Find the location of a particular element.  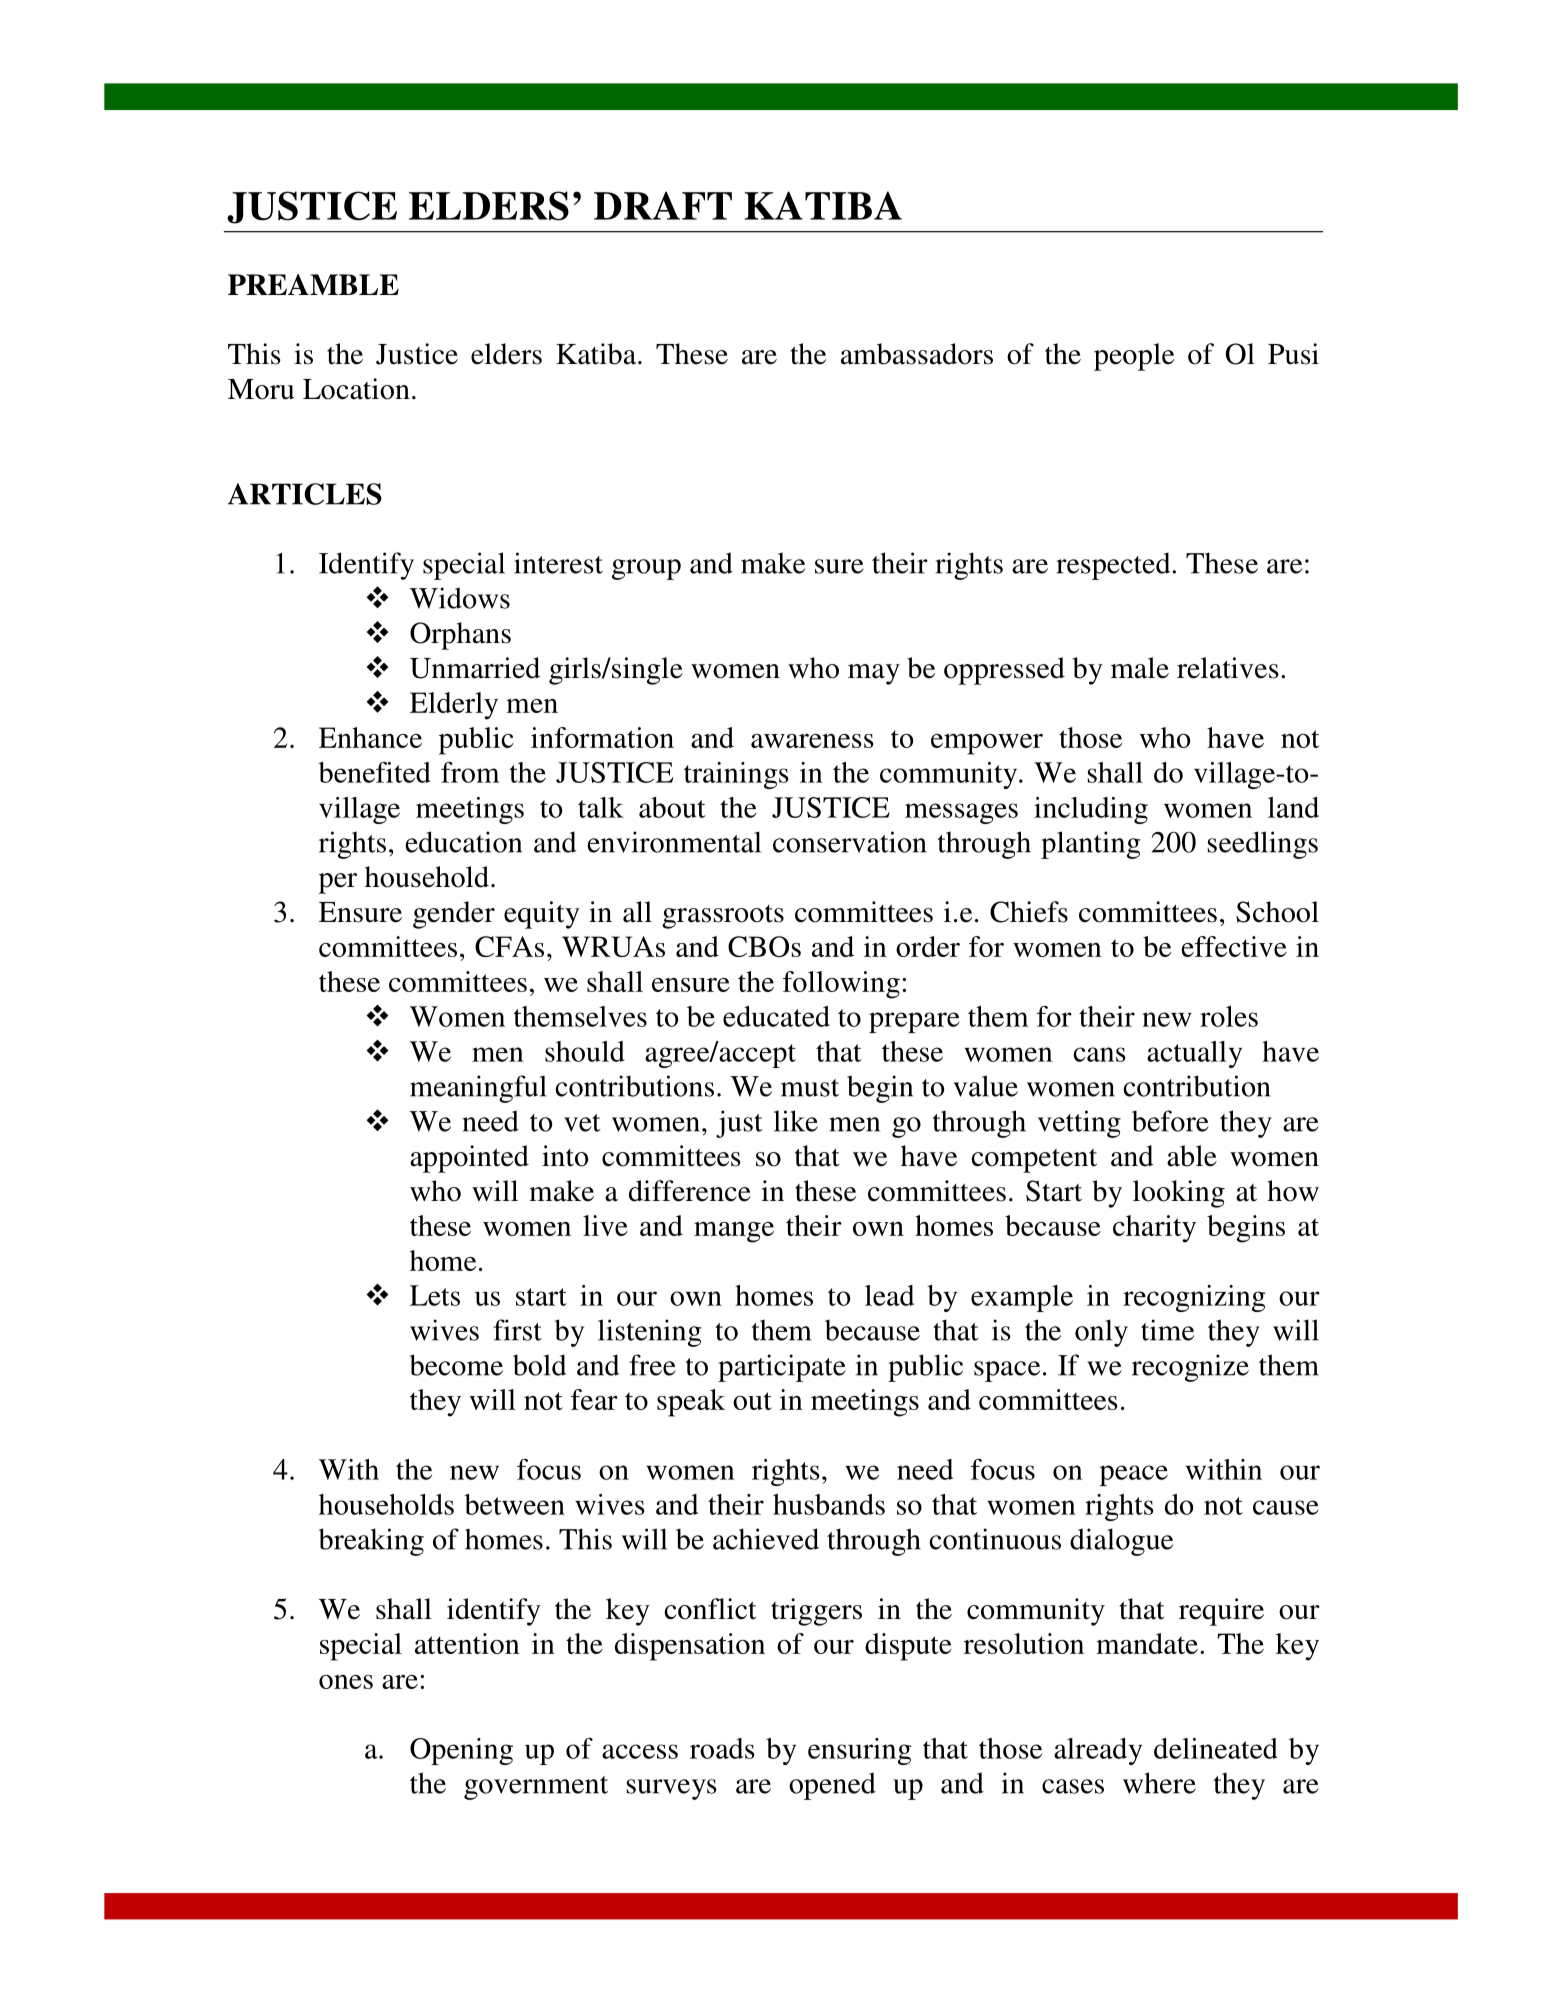

peace is located at coordinates (1134, 1475).
